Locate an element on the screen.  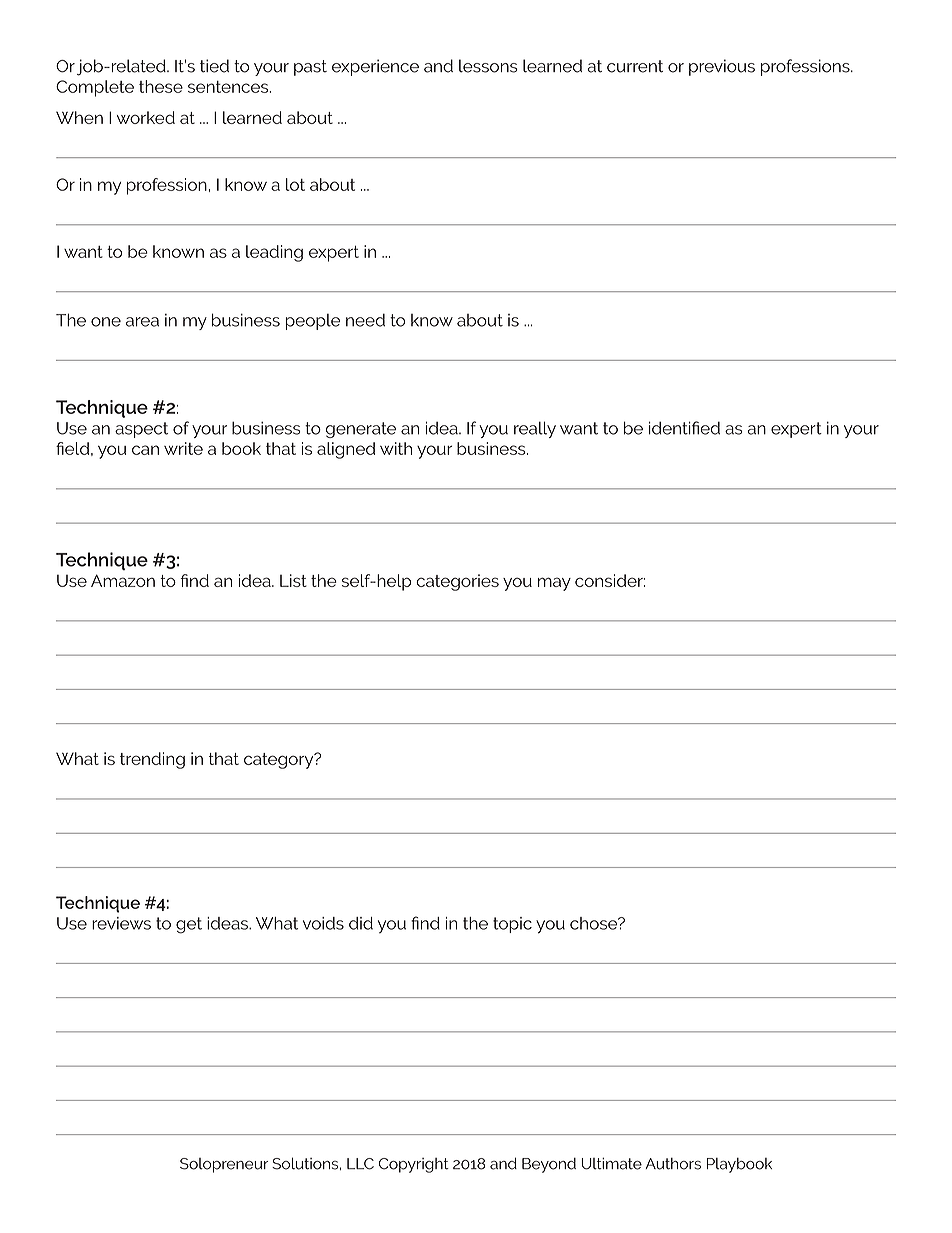
reviews is located at coordinates (121, 923).
